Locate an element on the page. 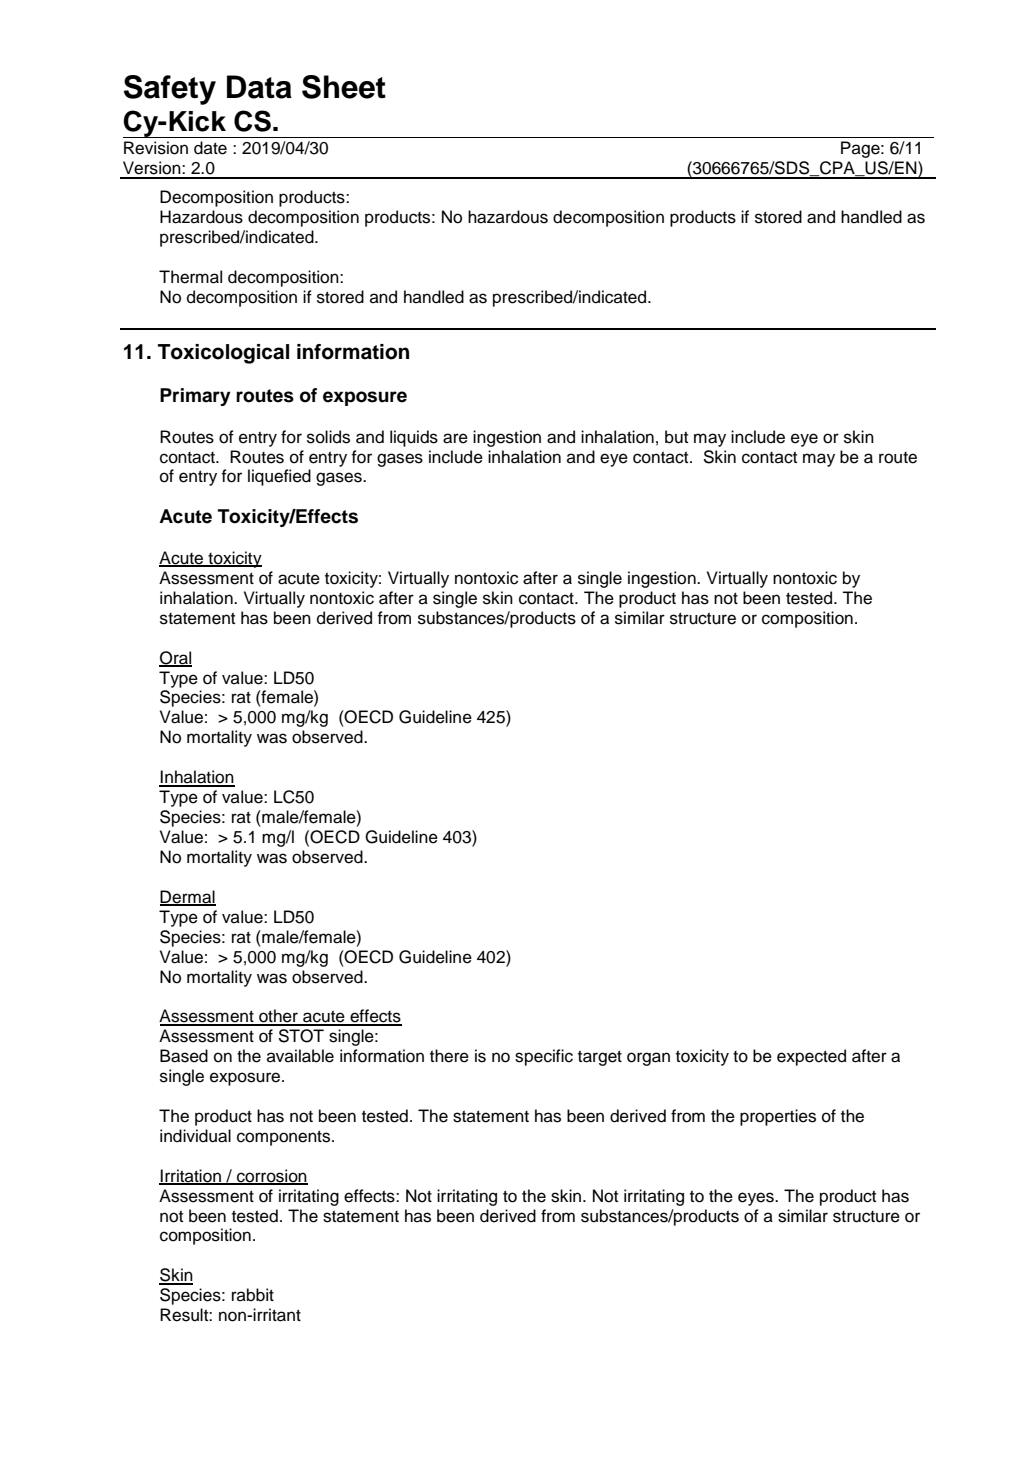 The height and width of the image is (1459, 1031). are is located at coordinates (455, 438).
